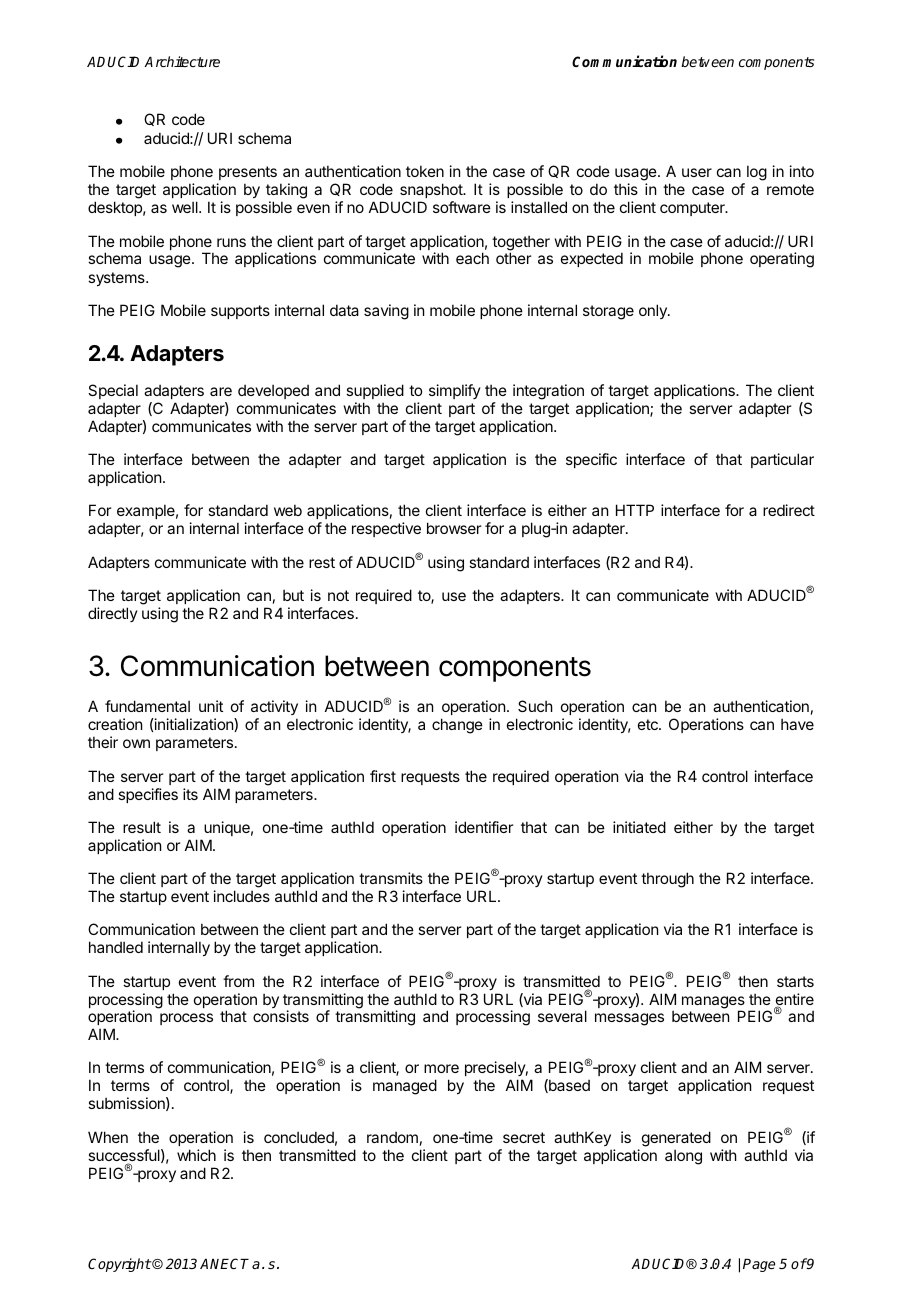  I want to click on token, so click(425, 171).
